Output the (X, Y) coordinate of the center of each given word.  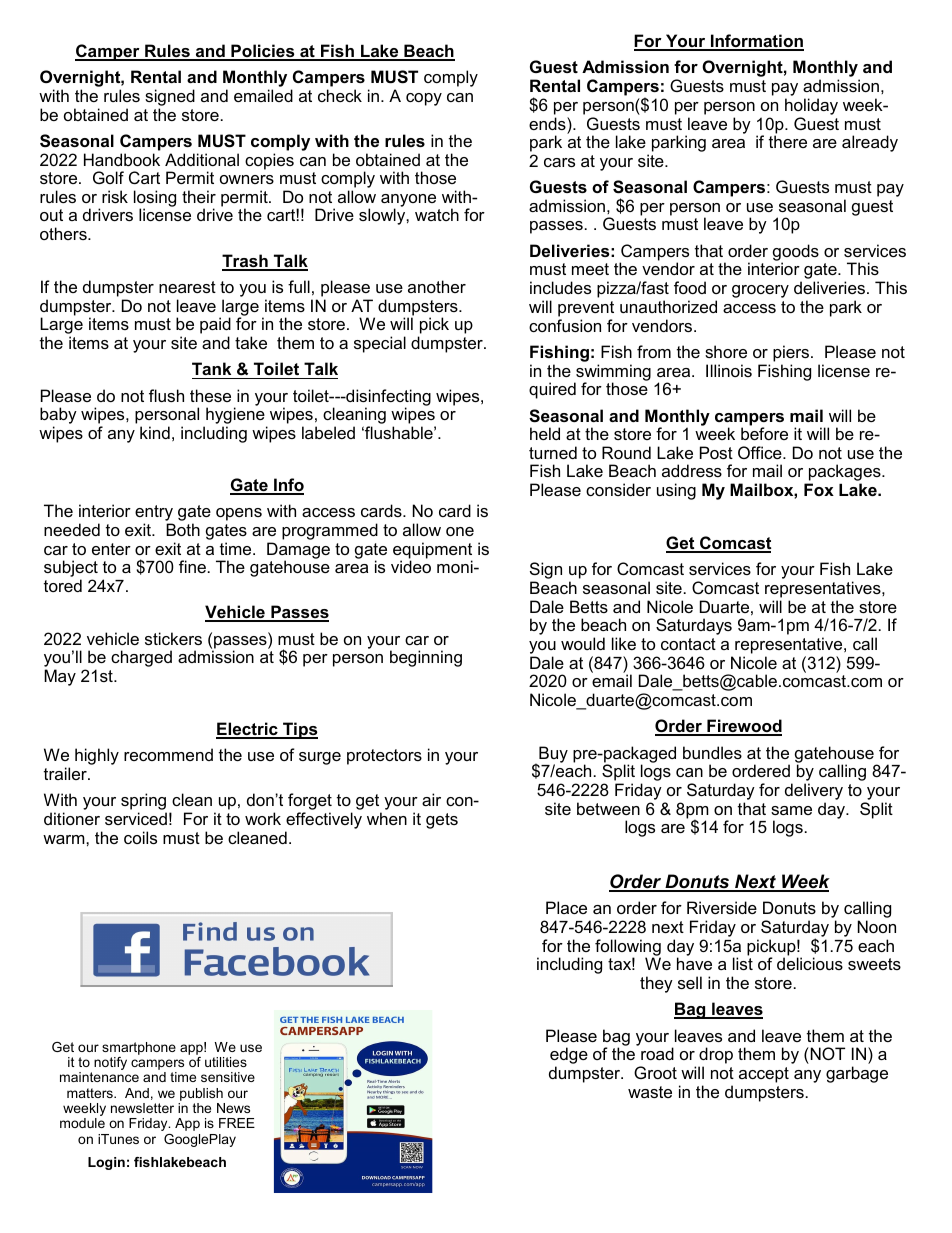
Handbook (122, 159)
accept (764, 1075)
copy (424, 99)
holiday (811, 106)
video (411, 566)
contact (688, 644)
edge (569, 1057)
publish (201, 1096)
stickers (173, 638)
